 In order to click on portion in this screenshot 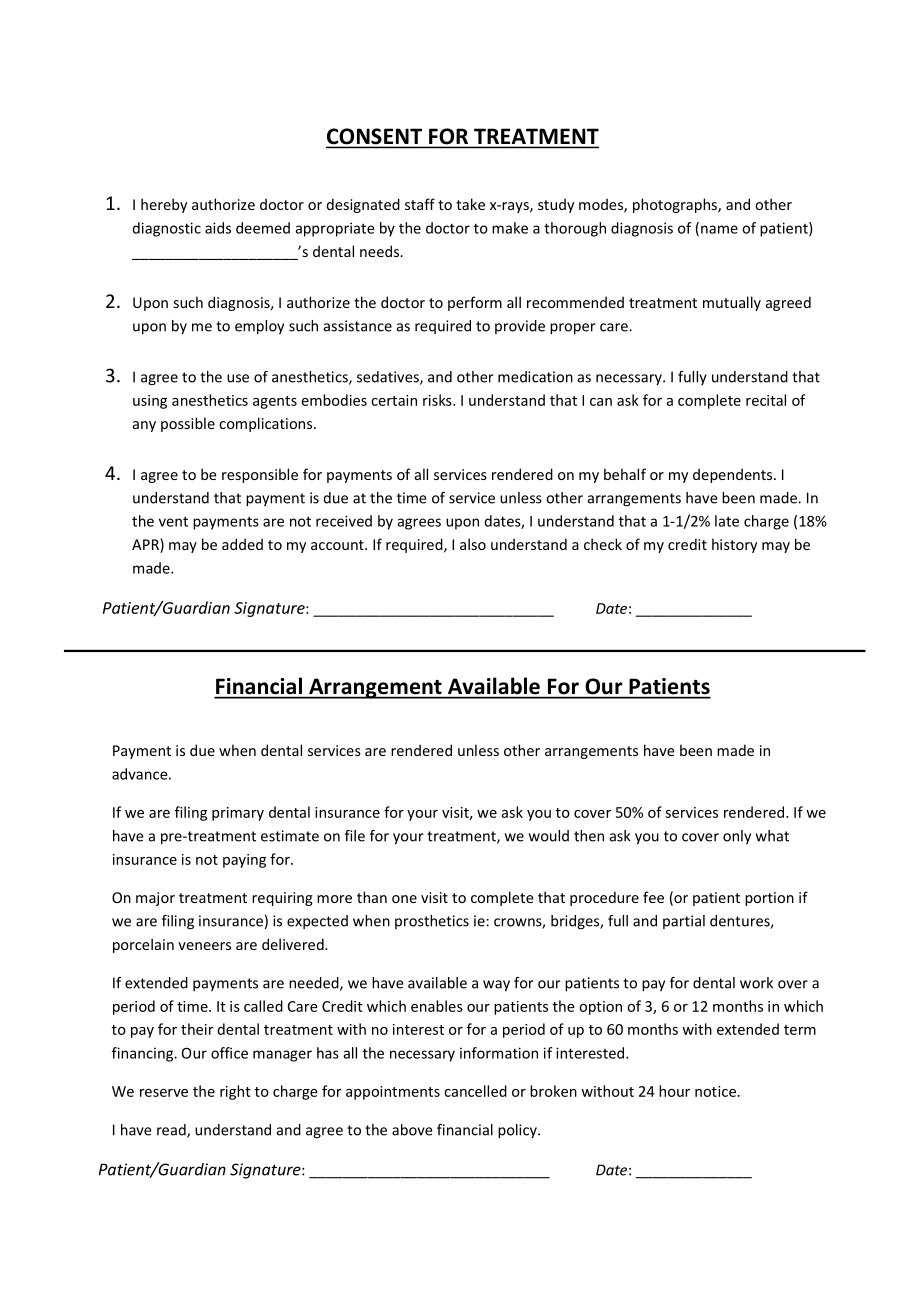, I will do `click(769, 899)`.
